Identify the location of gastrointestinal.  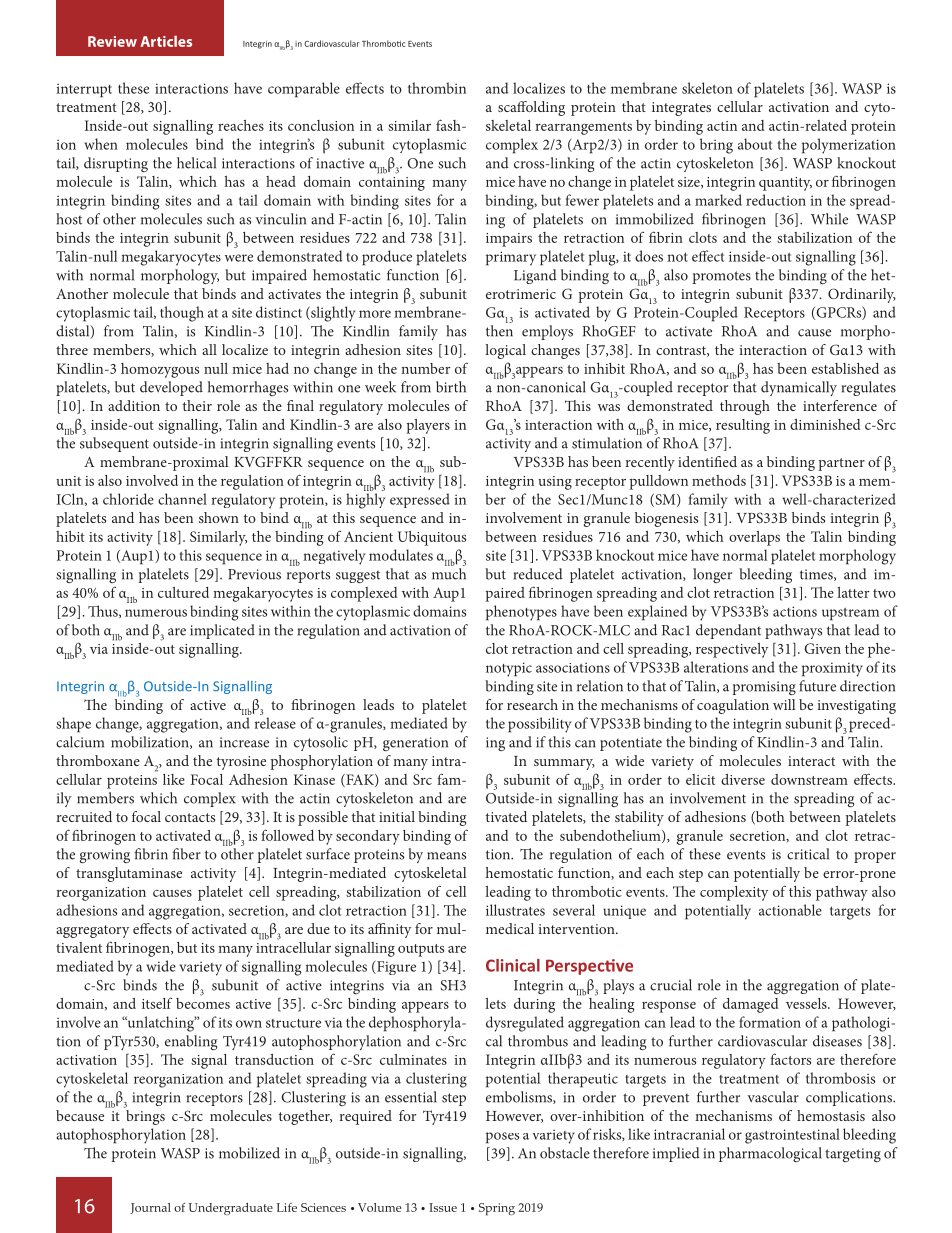
(792, 1136).
